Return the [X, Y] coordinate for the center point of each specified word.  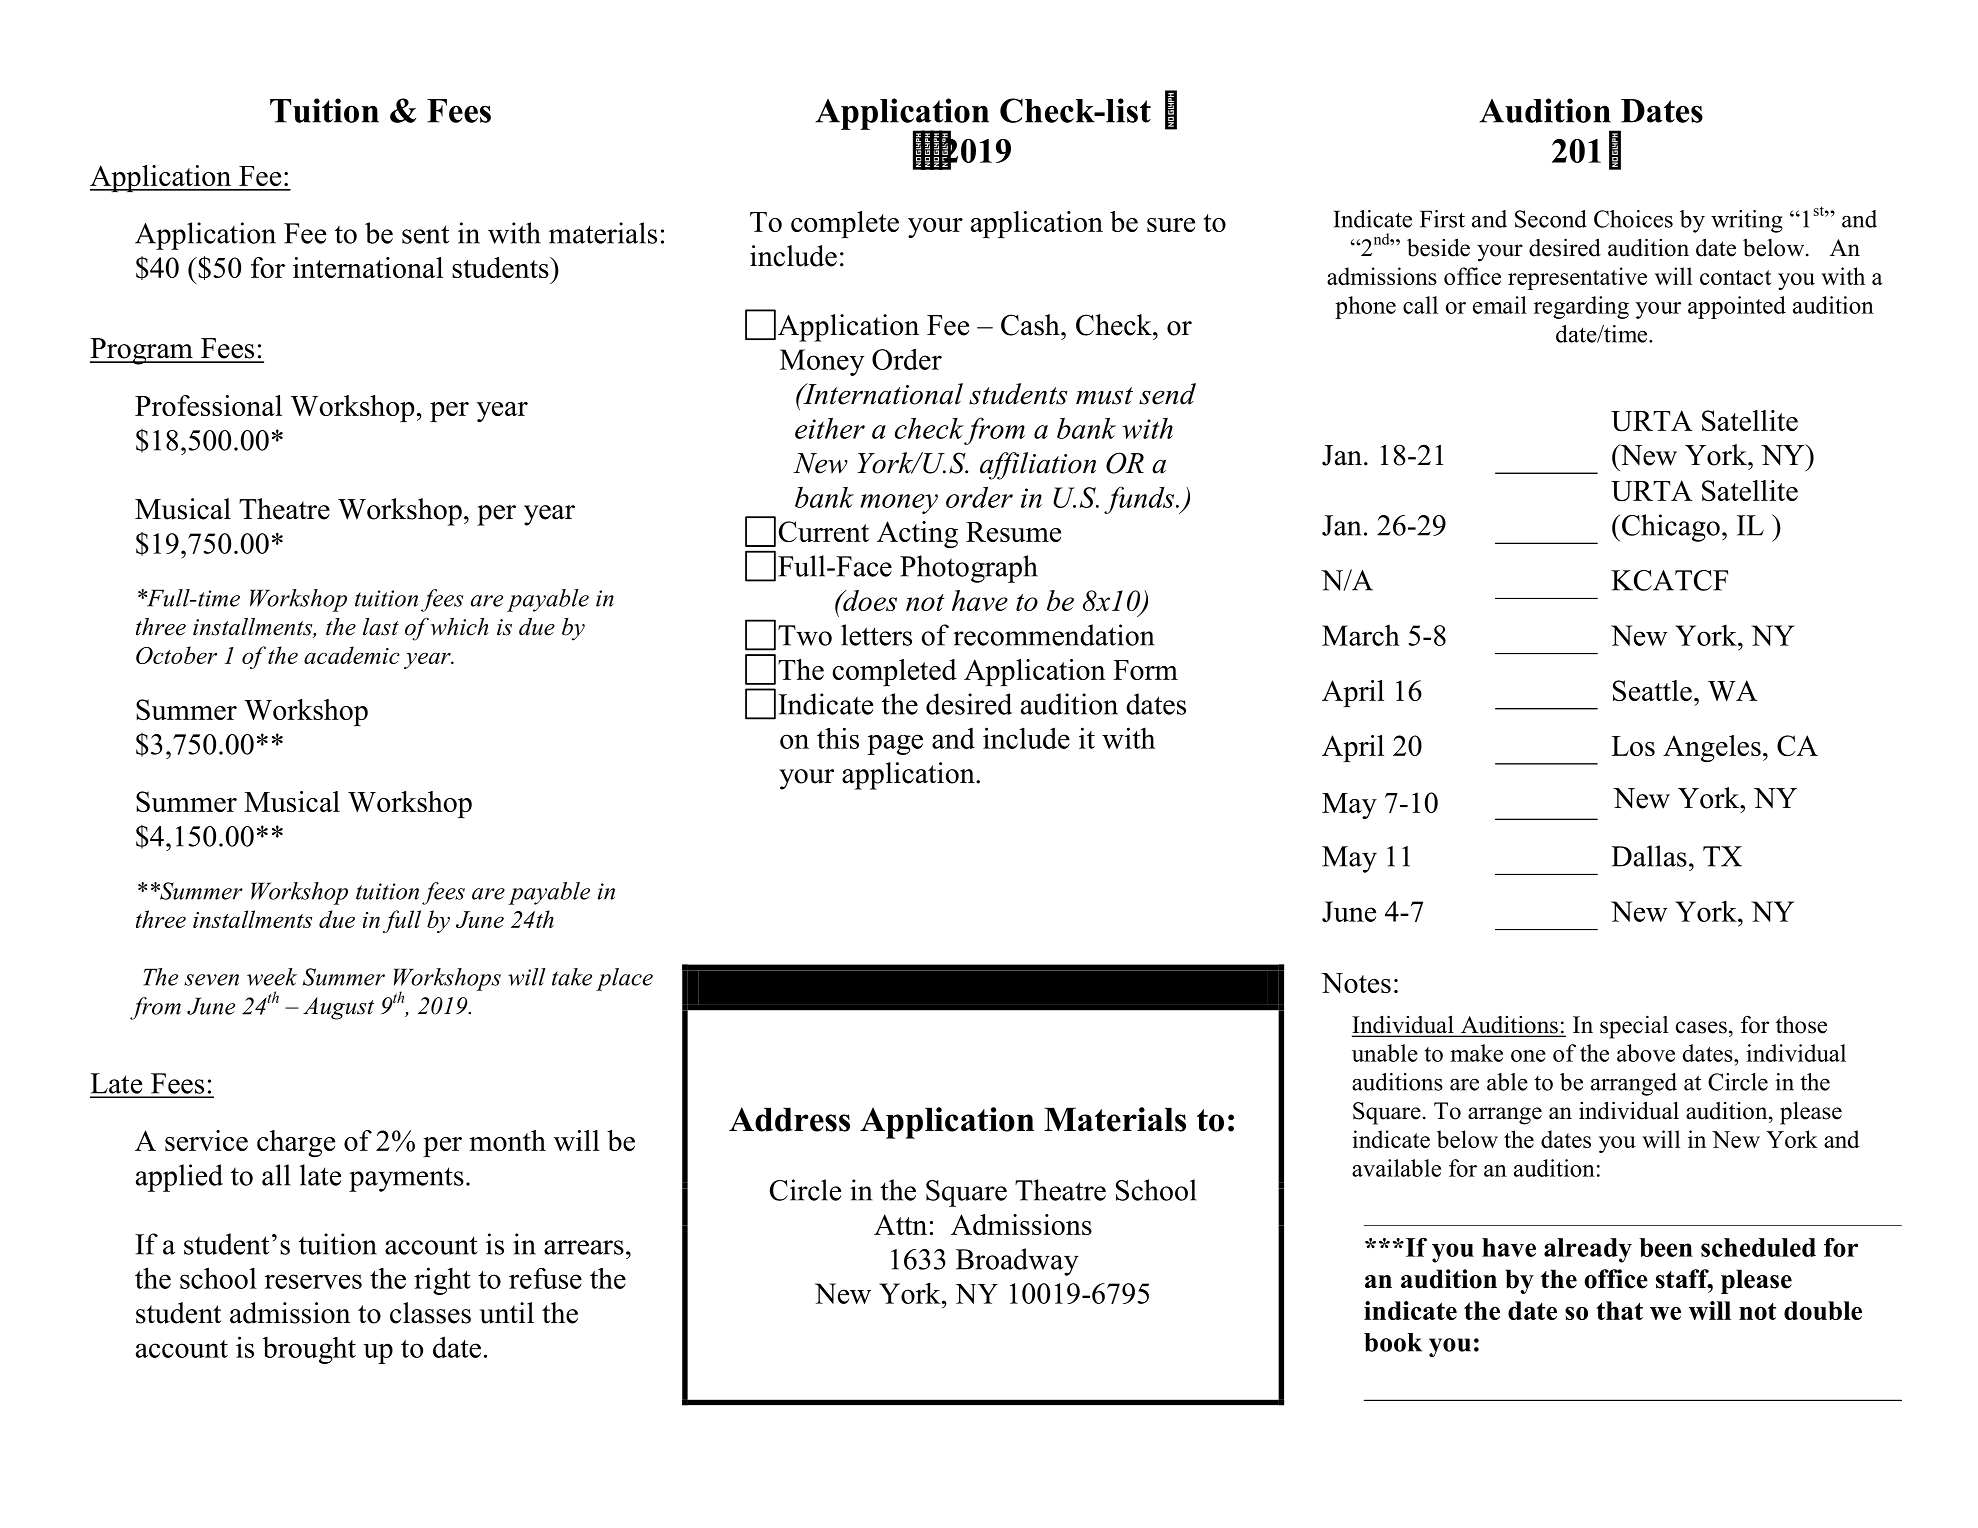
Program [142, 351]
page [895, 744]
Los [1633, 746]
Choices [1633, 219]
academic [352, 655]
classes [430, 1313]
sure [1171, 225]
